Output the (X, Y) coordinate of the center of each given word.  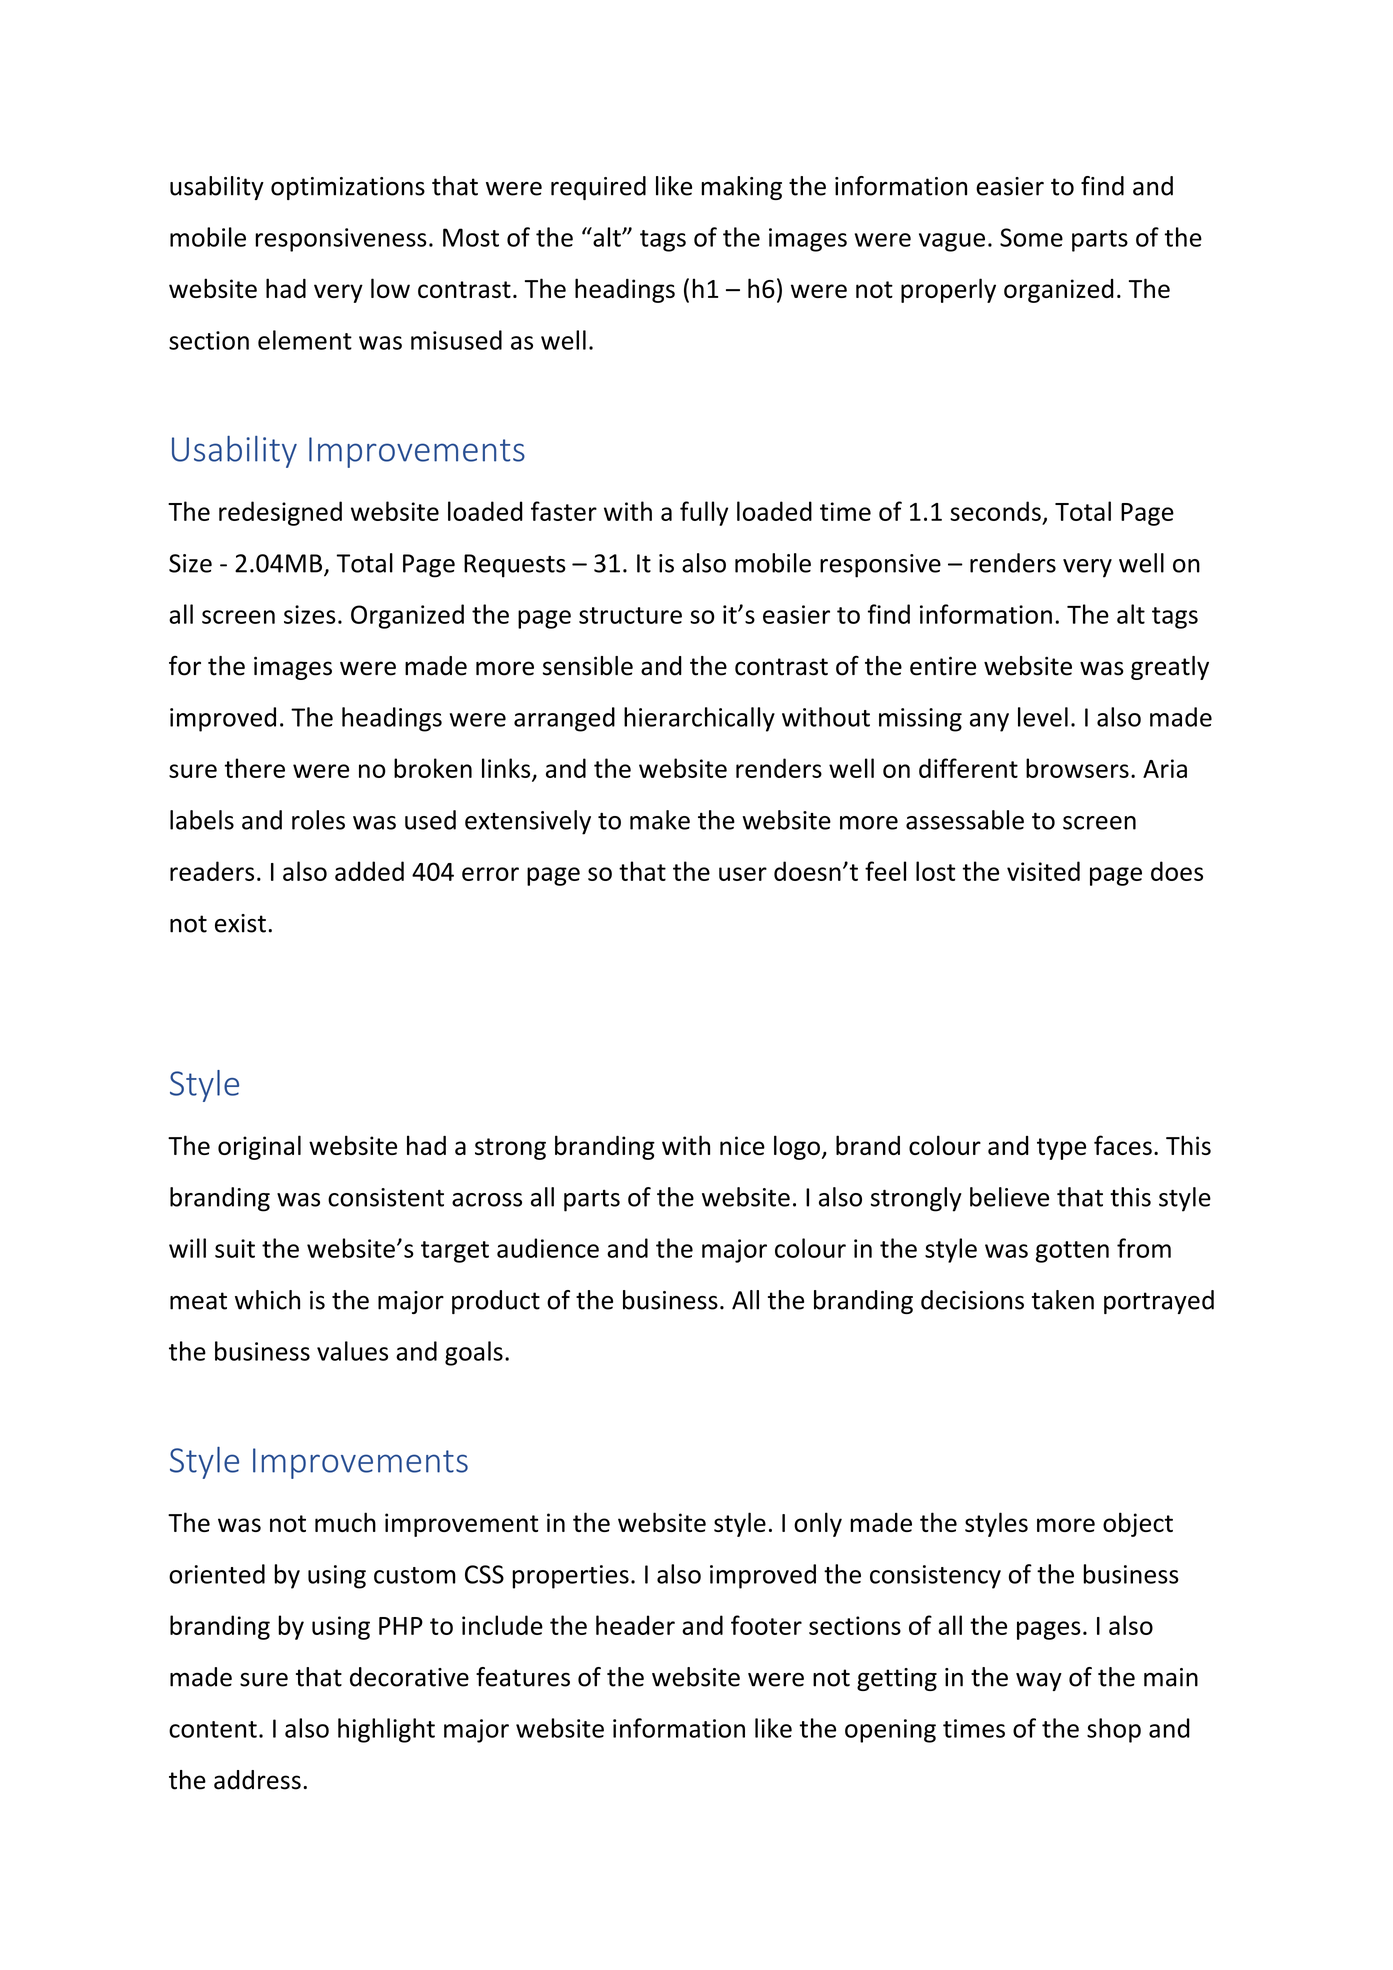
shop (1114, 1730)
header (635, 1625)
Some (1031, 237)
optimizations (348, 188)
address (257, 1780)
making (741, 188)
